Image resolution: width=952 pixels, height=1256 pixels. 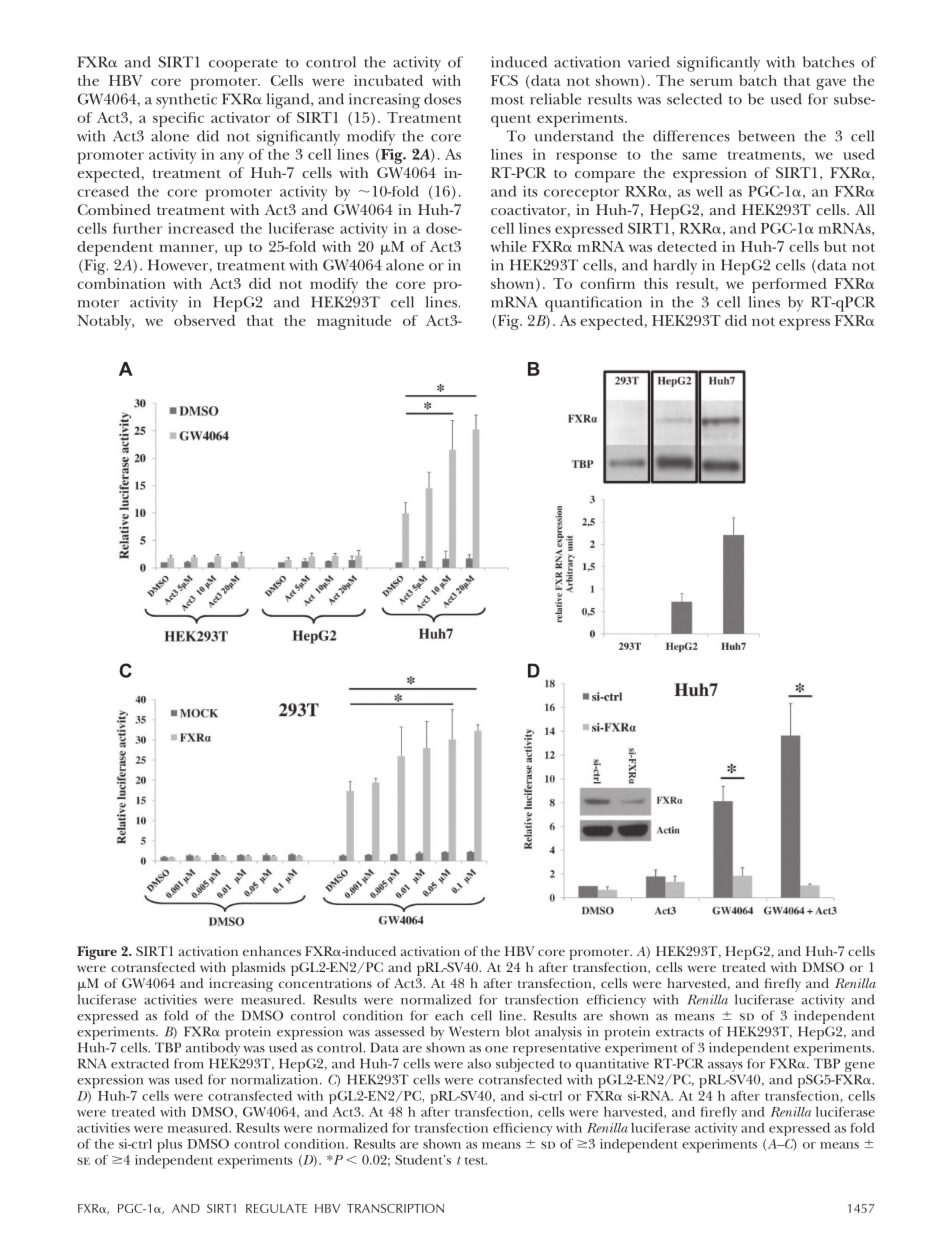 I want to click on synthetic, so click(x=186, y=101).
